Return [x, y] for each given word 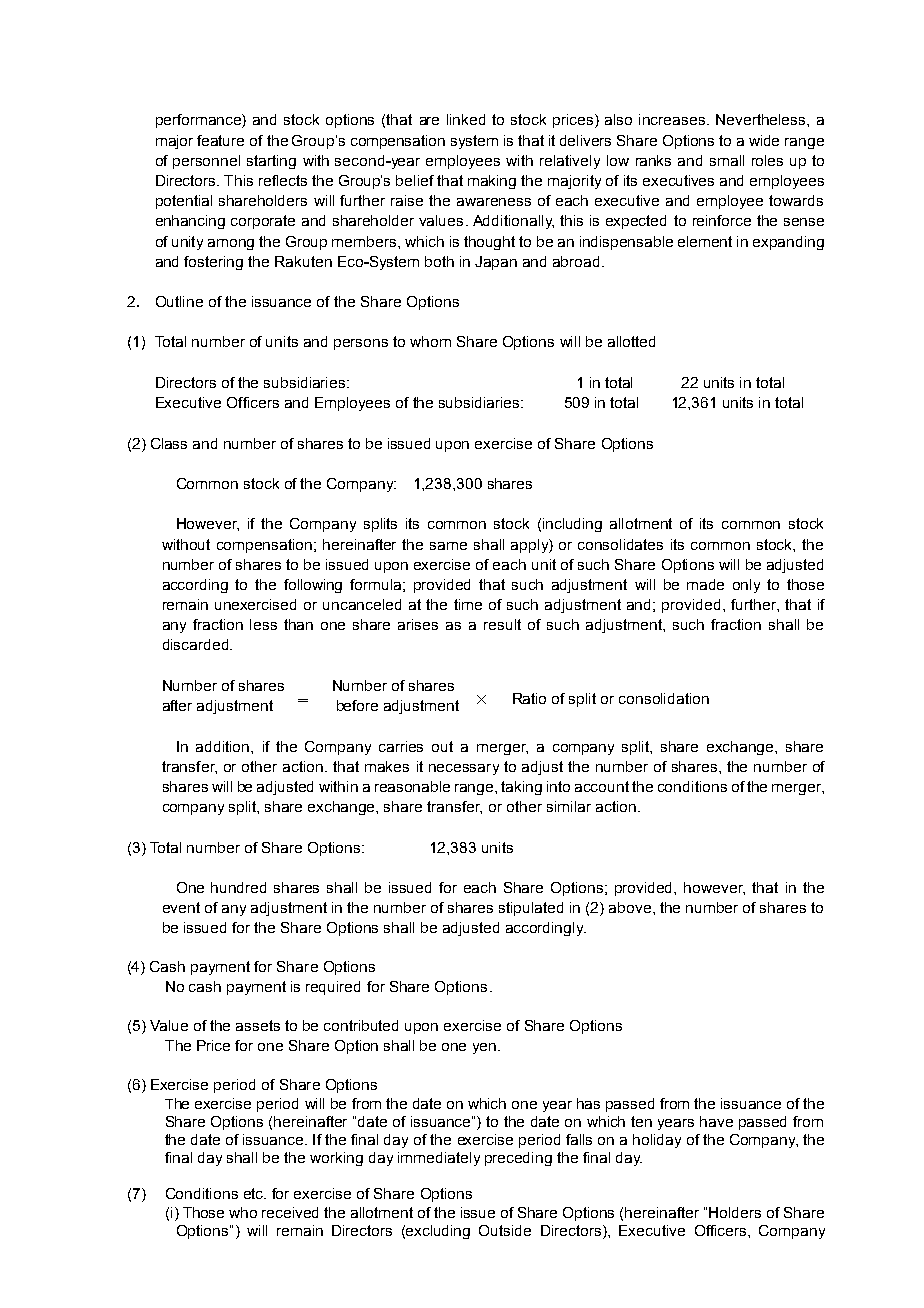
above [630, 907]
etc [255, 1193]
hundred [238, 887]
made [705, 584]
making [492, 182]
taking [521, 788]
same [448, 546]
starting [271, 162]
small [727, 160]
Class [169, 443]
